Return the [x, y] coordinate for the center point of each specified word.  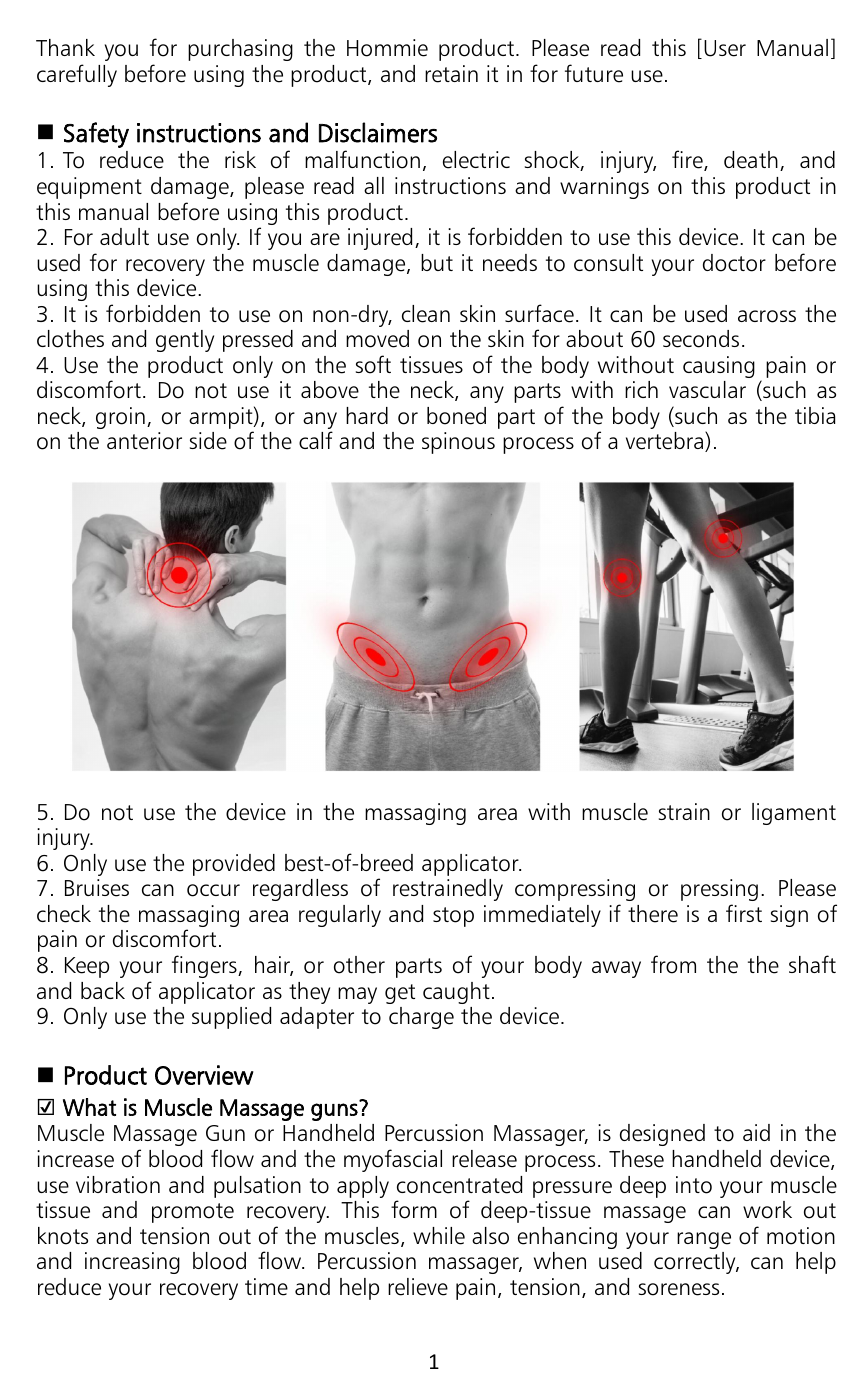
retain [451, 74]
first [744, 913]
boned [456, 416]
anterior [144, 441]
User [725, 48]
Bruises [97, 888]
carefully [77, 75]
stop [453, 917]
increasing [132, 1263]
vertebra [664, 441]
